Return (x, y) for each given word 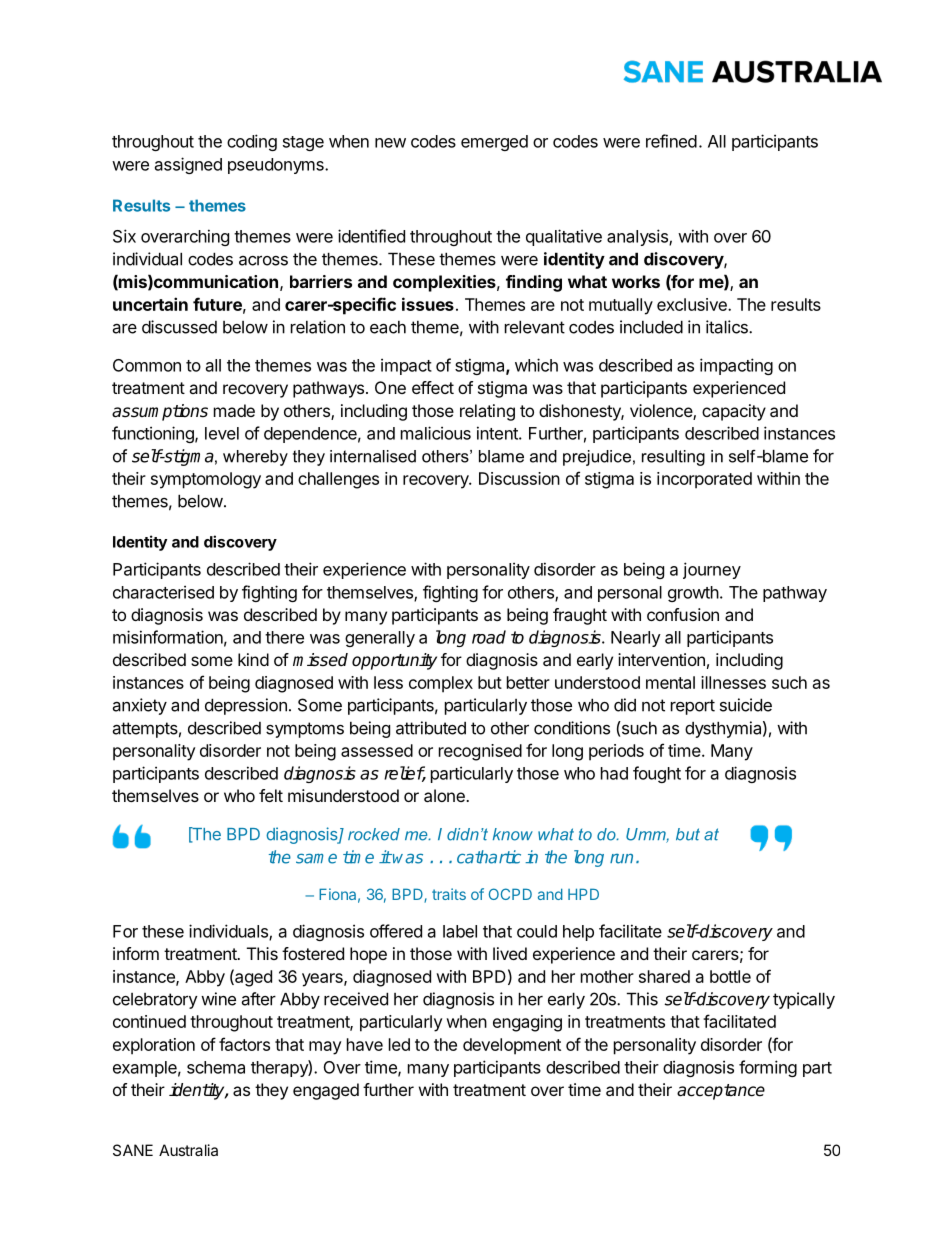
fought (657, 774)
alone (445, 795)
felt (271, 795)
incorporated (704, 480)
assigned (188, 165)
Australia (188, 1150)
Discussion (519, 478)
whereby (255, 458)
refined (671, 141)
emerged (494, 143)
